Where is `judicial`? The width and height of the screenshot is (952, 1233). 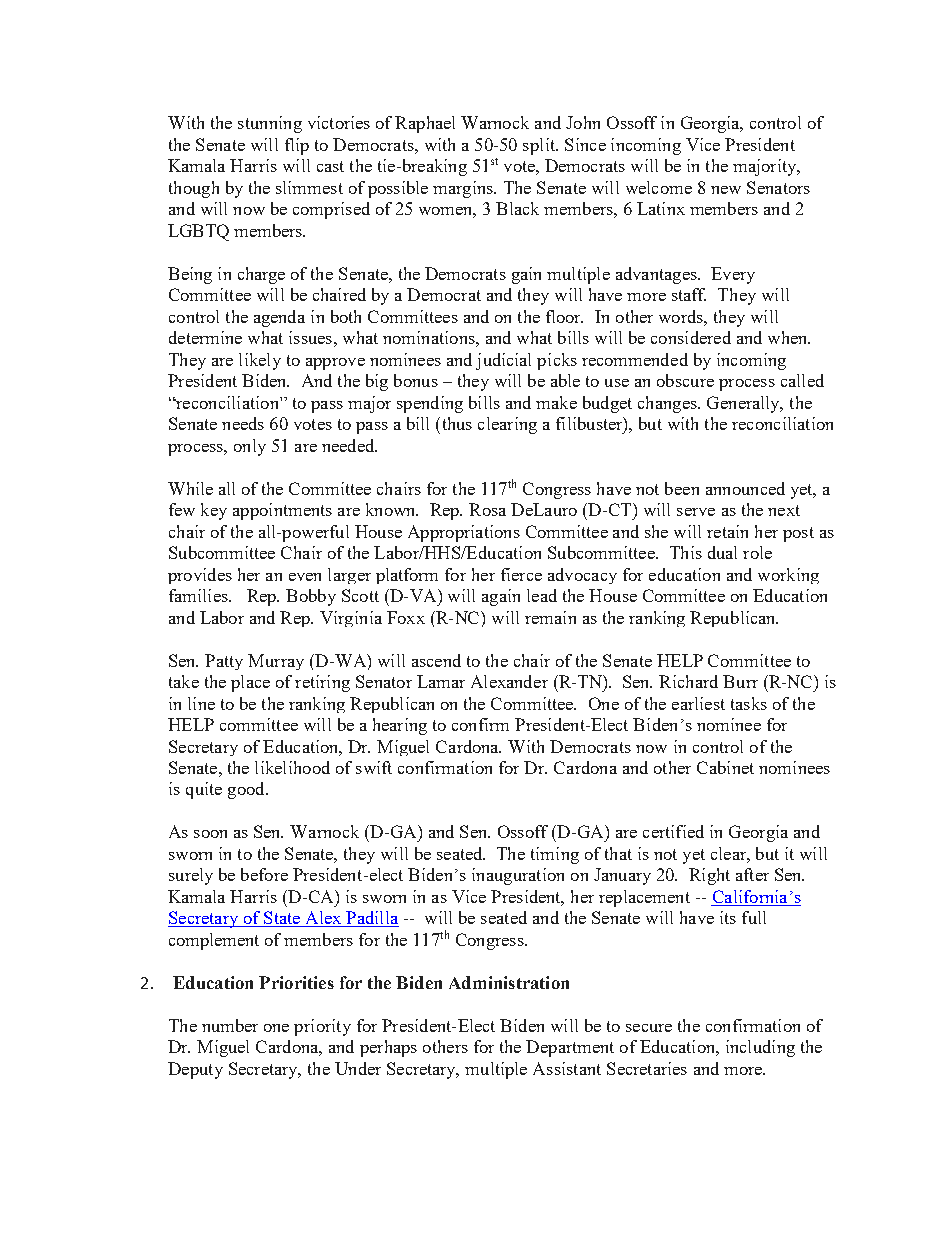
judicial is located at coordinates (503, 361).
